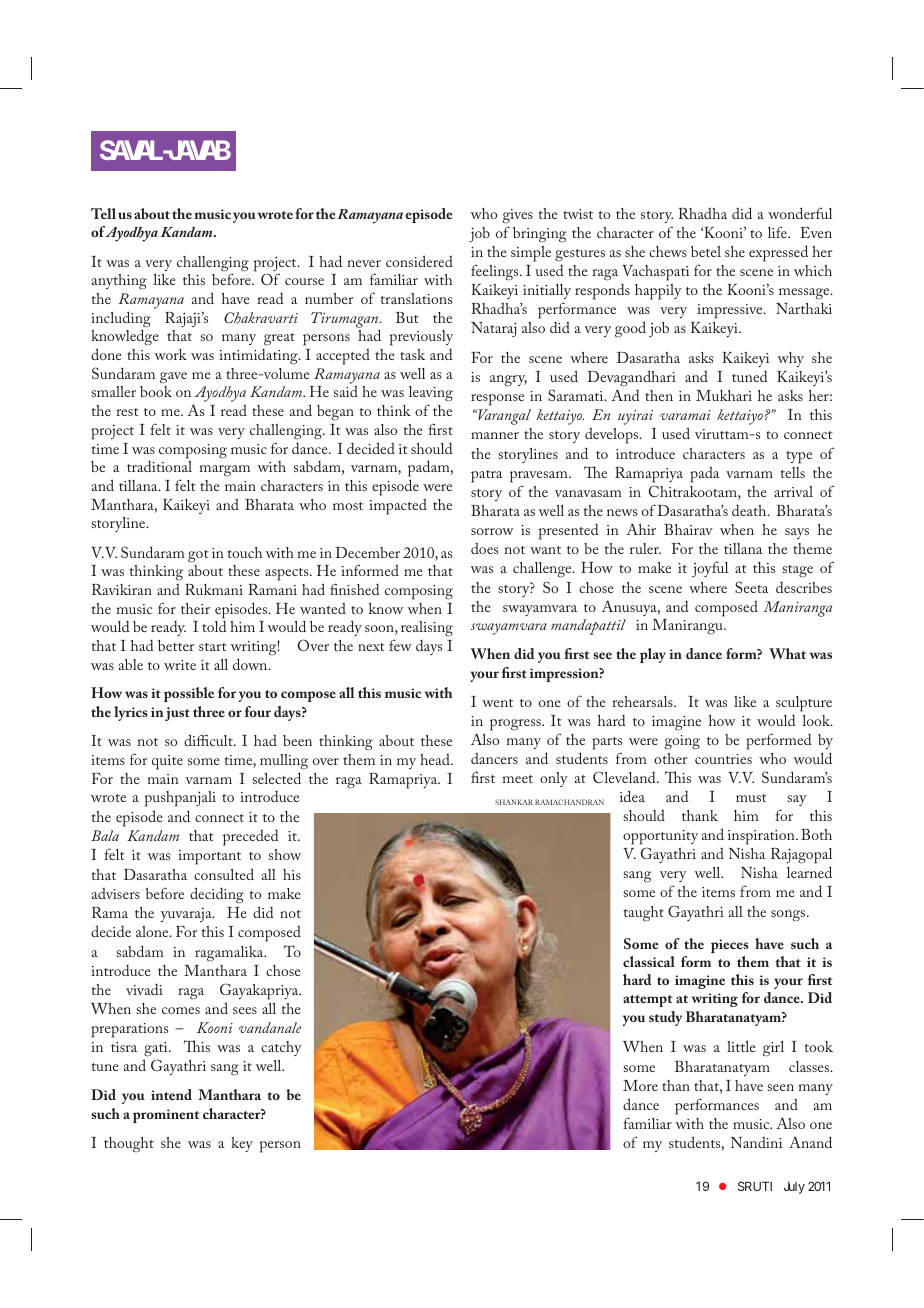 This document has width=924, height=1308. I want to click on SHANKAR, so click(514, 802).
